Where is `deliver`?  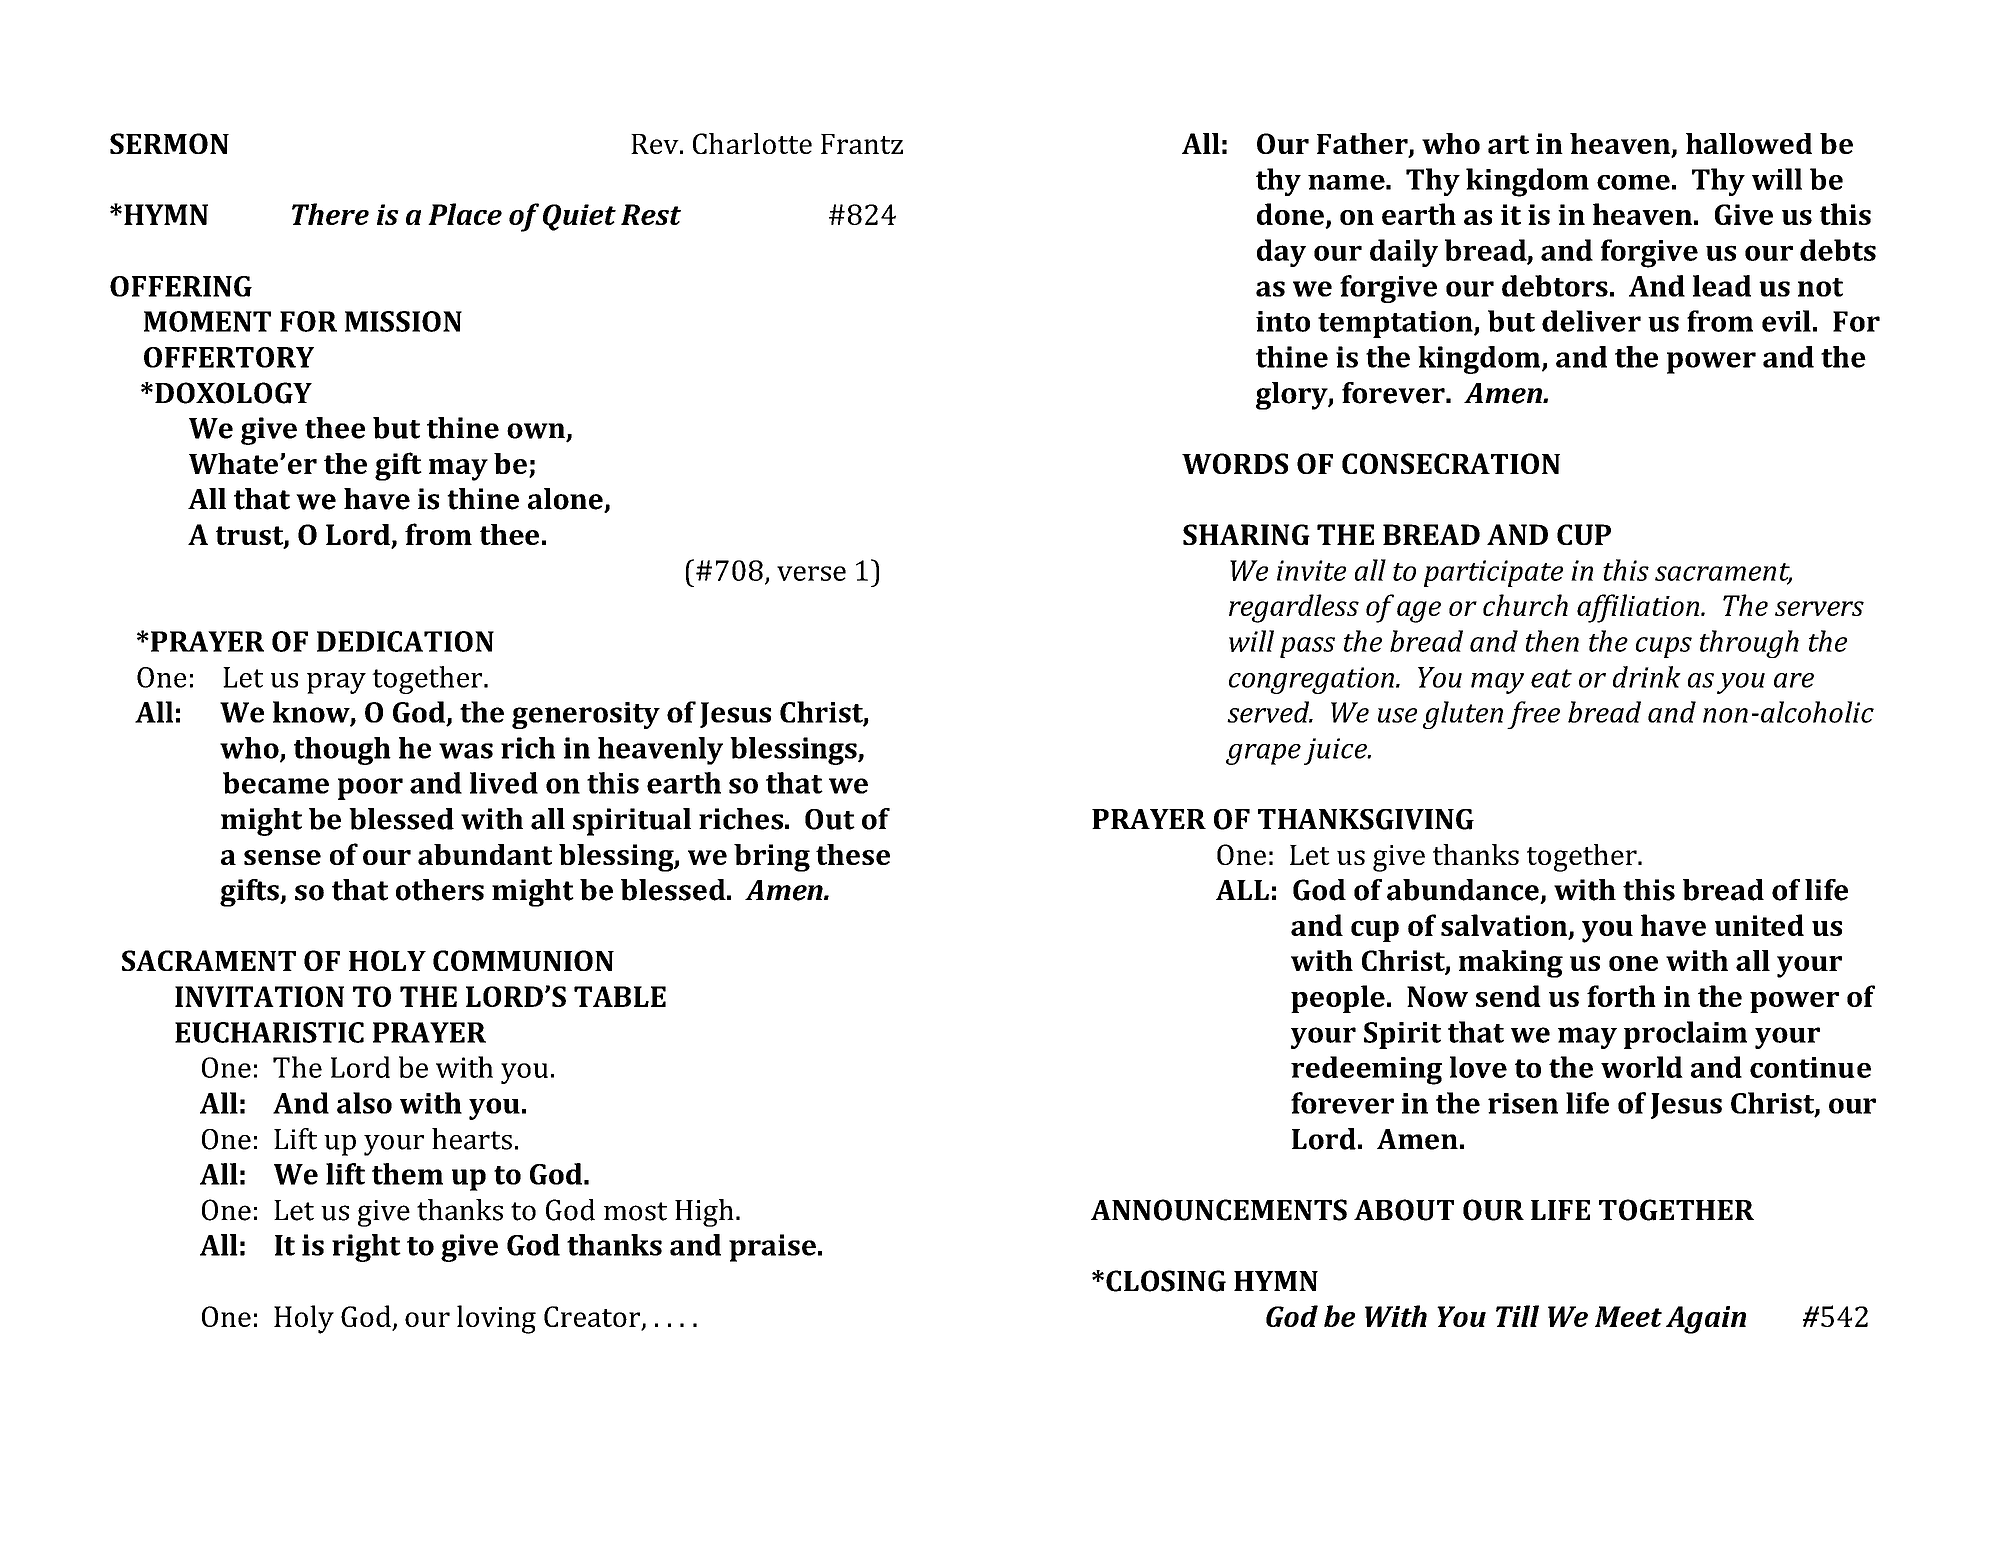
deliver is located at coordinates (1591, 321).
